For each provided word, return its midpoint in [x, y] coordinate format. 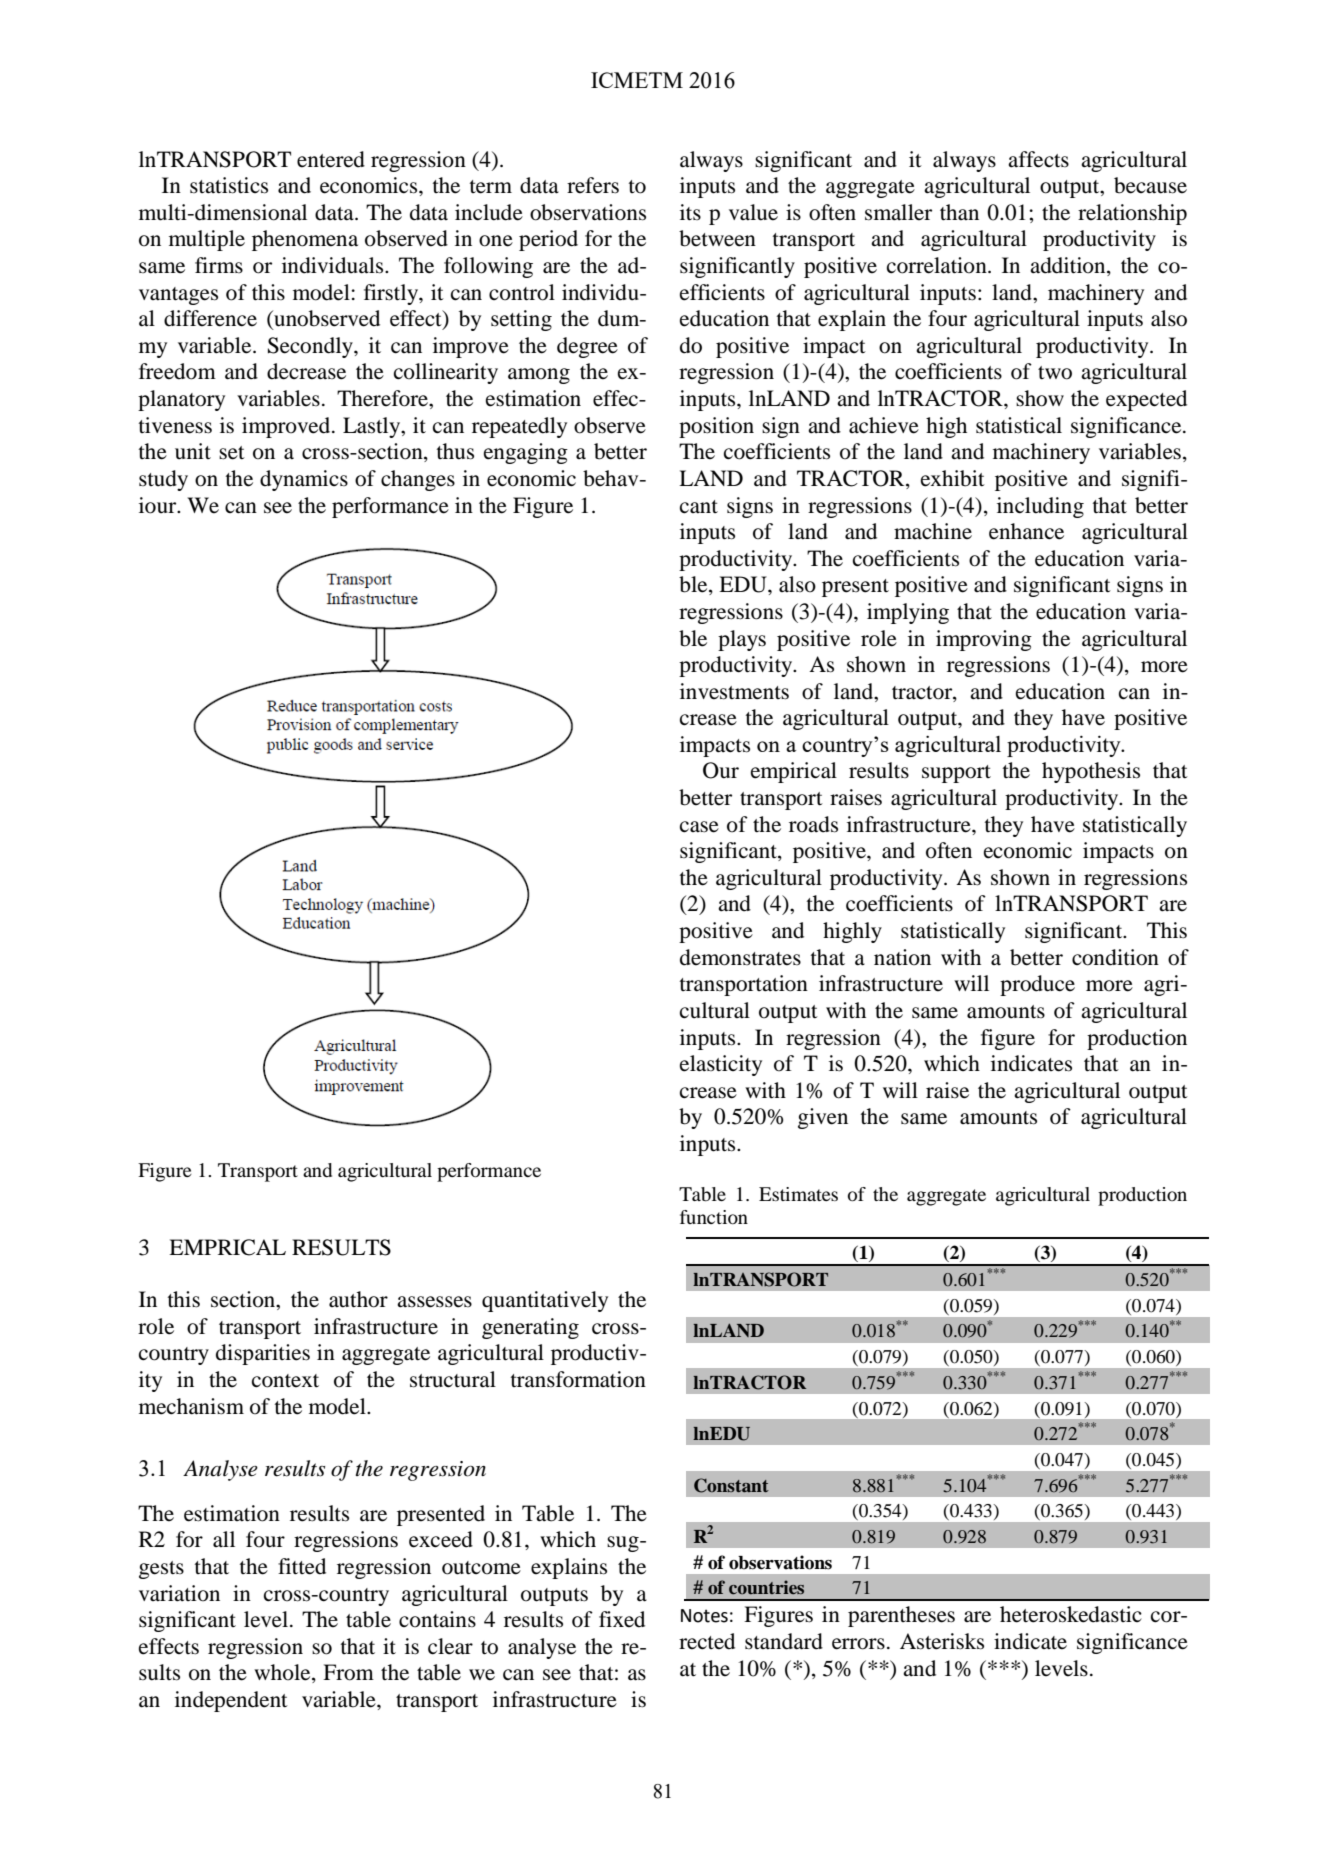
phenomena [305, 240]
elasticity [721, 1065]
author [358, 1299]
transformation [578, 1379]
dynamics [304, 480]
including [1040, 507]
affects [1038, 159]
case [699, 827]
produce [1037, 985]
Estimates [798, 1194]
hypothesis [1091, 772]
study [163, 480]
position [716, 427]
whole [283, 1673]
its [690, 212]
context [285, 1381]
